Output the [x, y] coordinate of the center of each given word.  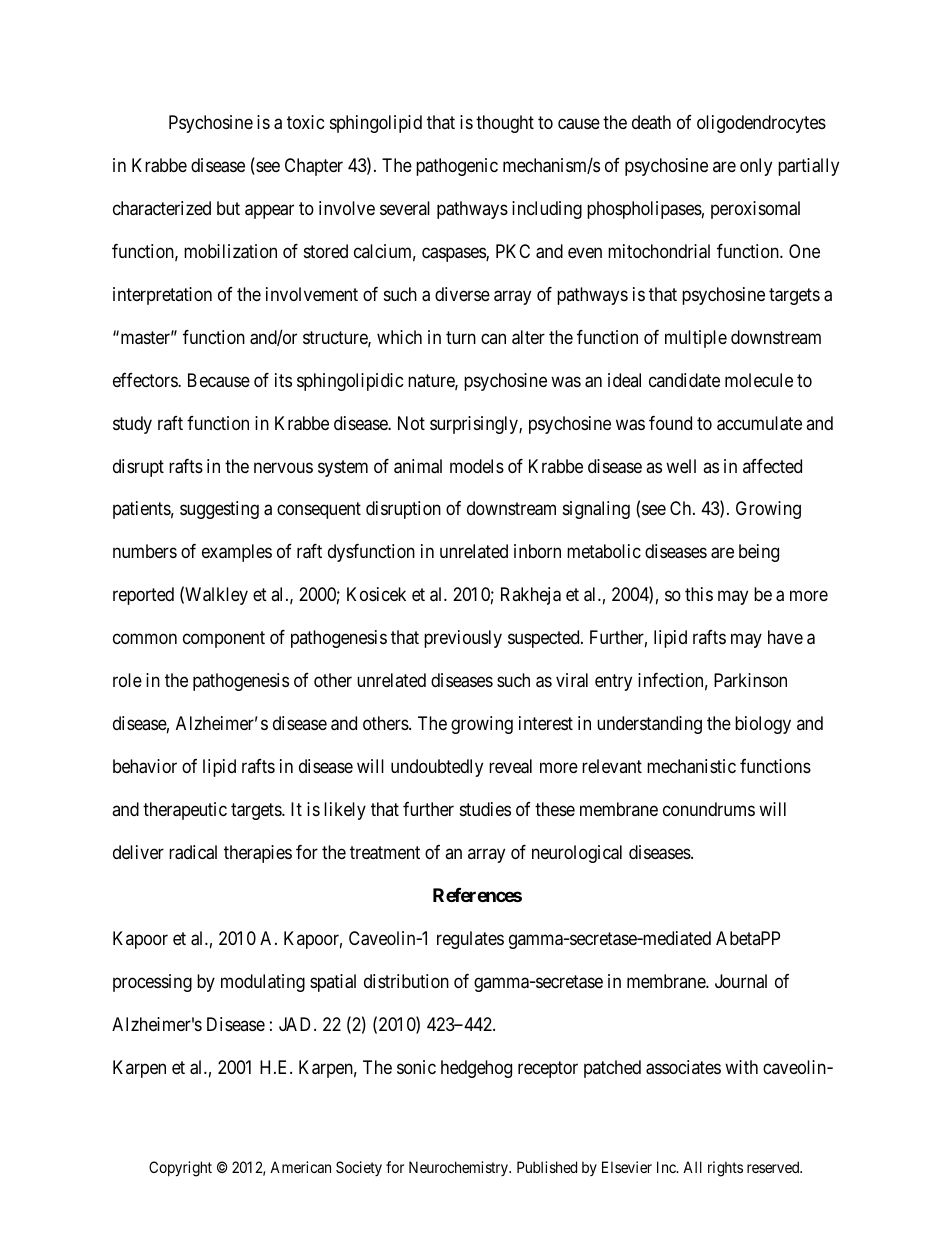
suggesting [219, 510]
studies [485, 809]
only [756, 167]
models [477, 466]
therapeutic [185, 811]
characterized [162, 208]
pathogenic [457, 167]
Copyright [180, 1169]
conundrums [709, 809]
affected [772, 466]
